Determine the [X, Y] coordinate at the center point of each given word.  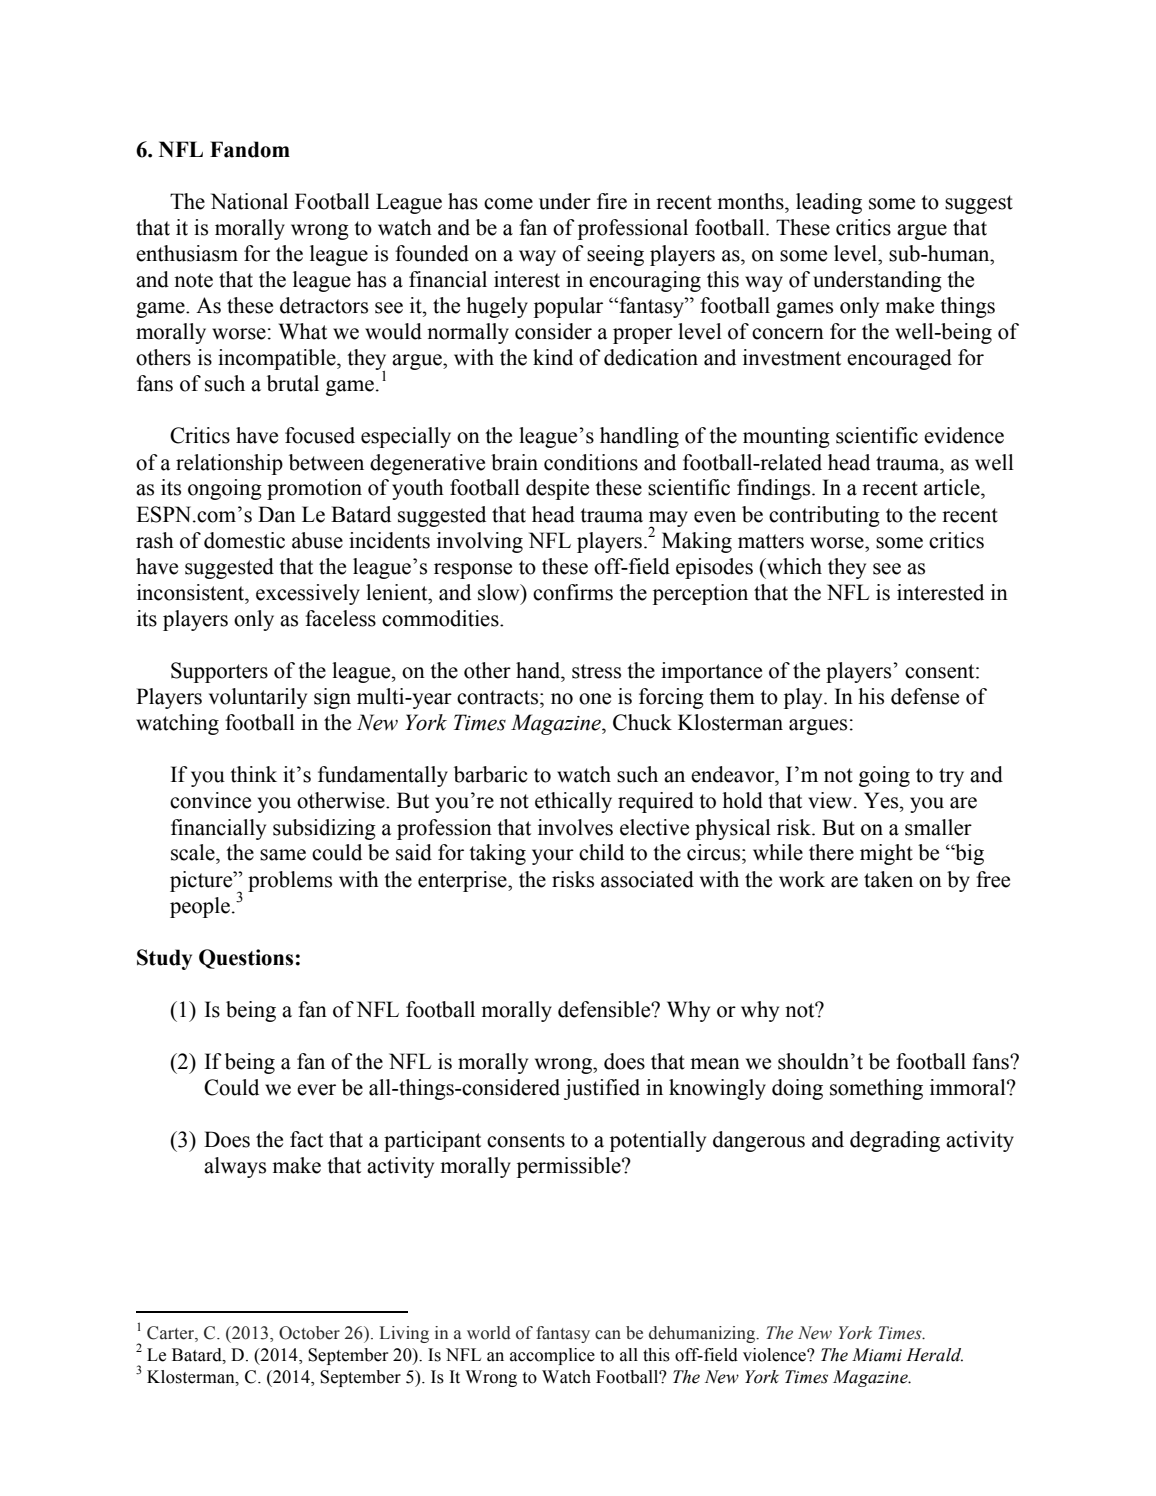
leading [829, 203]
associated [647, 879]
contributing [824, 516]
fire [612, 201]
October [309, 1333]
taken [888, 879]
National [249, 201]
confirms [573, 592]
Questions [246, 959]
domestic [244, 540]
